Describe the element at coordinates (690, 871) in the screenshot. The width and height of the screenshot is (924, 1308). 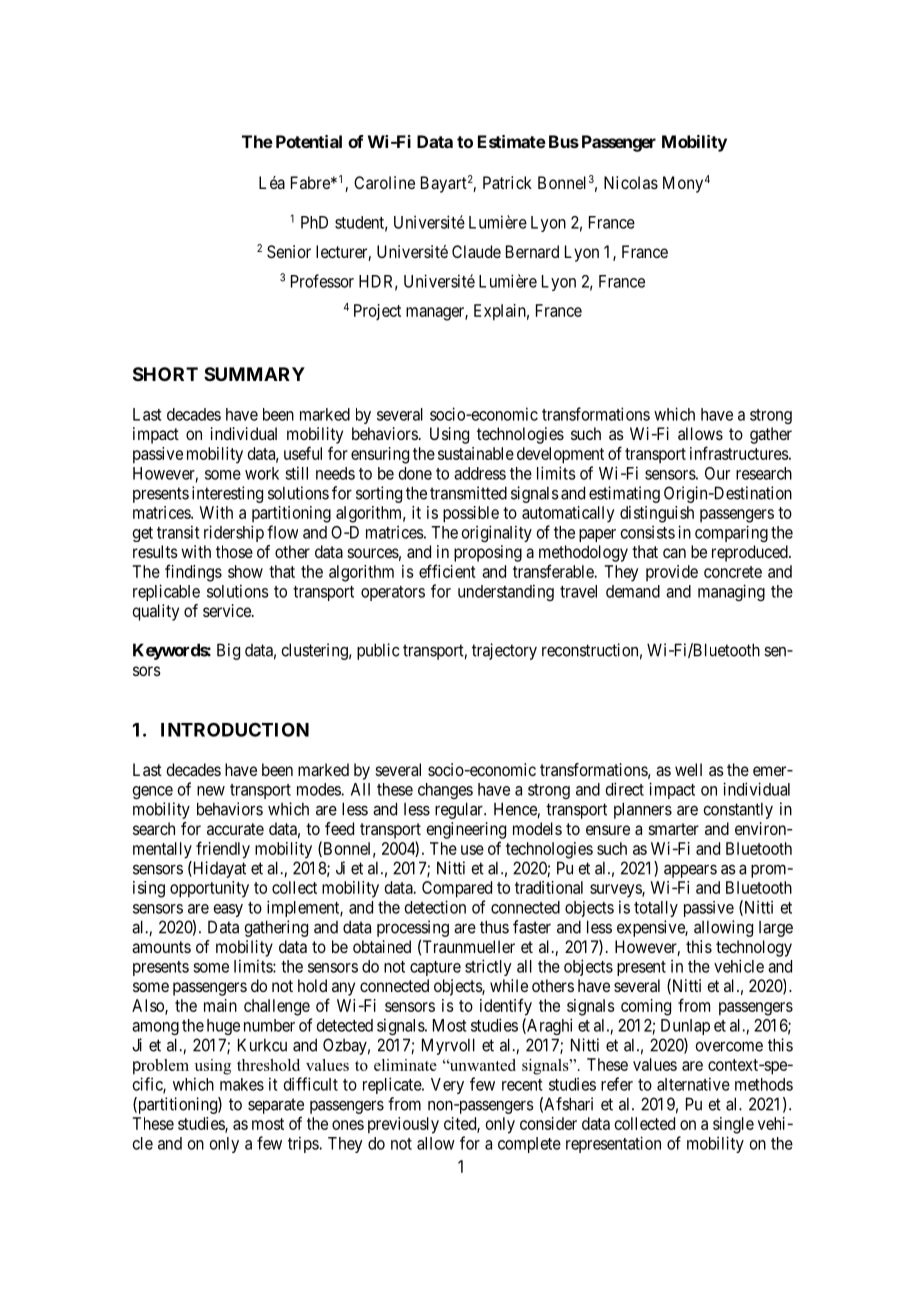
I see `appears` at that location.
